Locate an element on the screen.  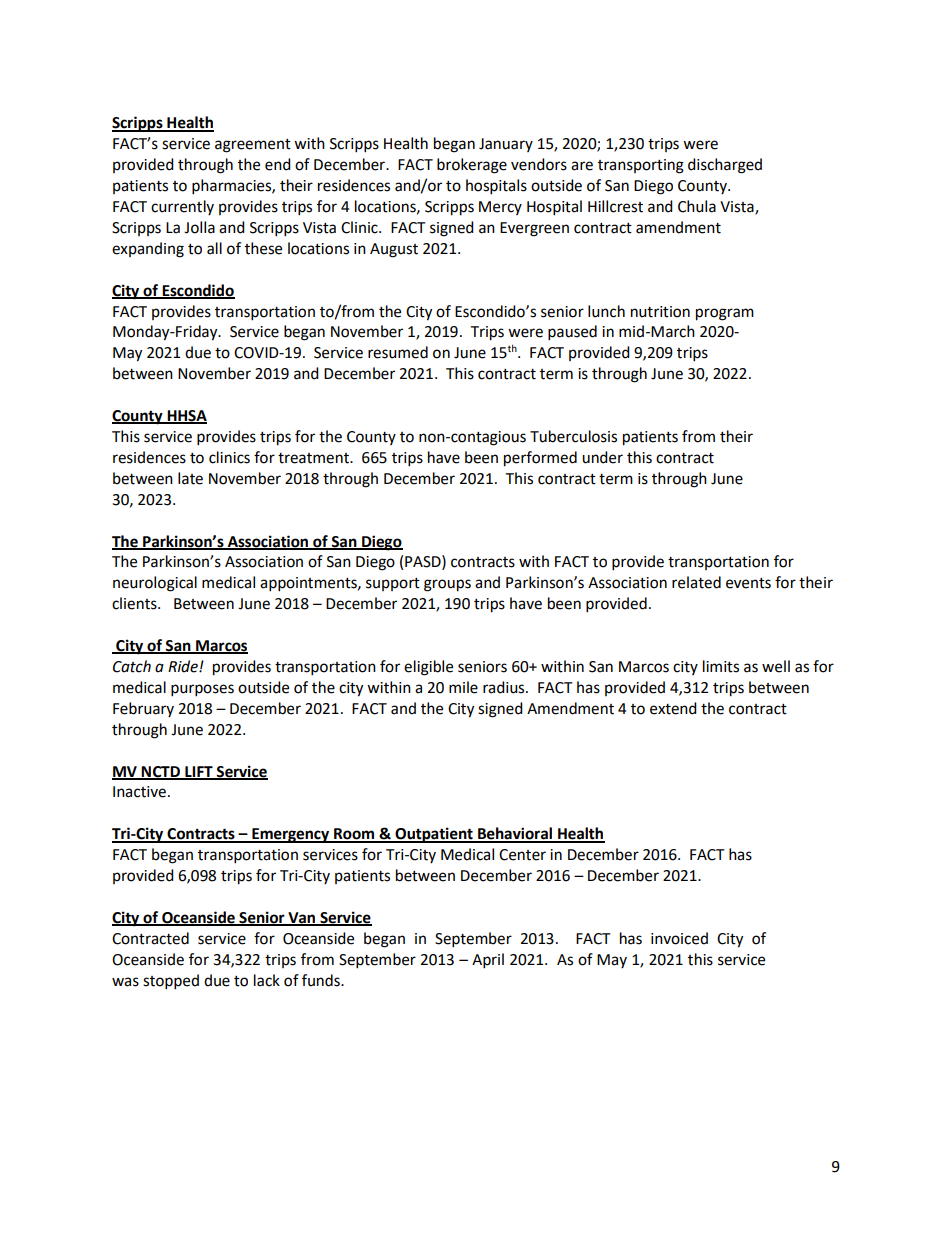
mile is located at coordinates (463, 687).
